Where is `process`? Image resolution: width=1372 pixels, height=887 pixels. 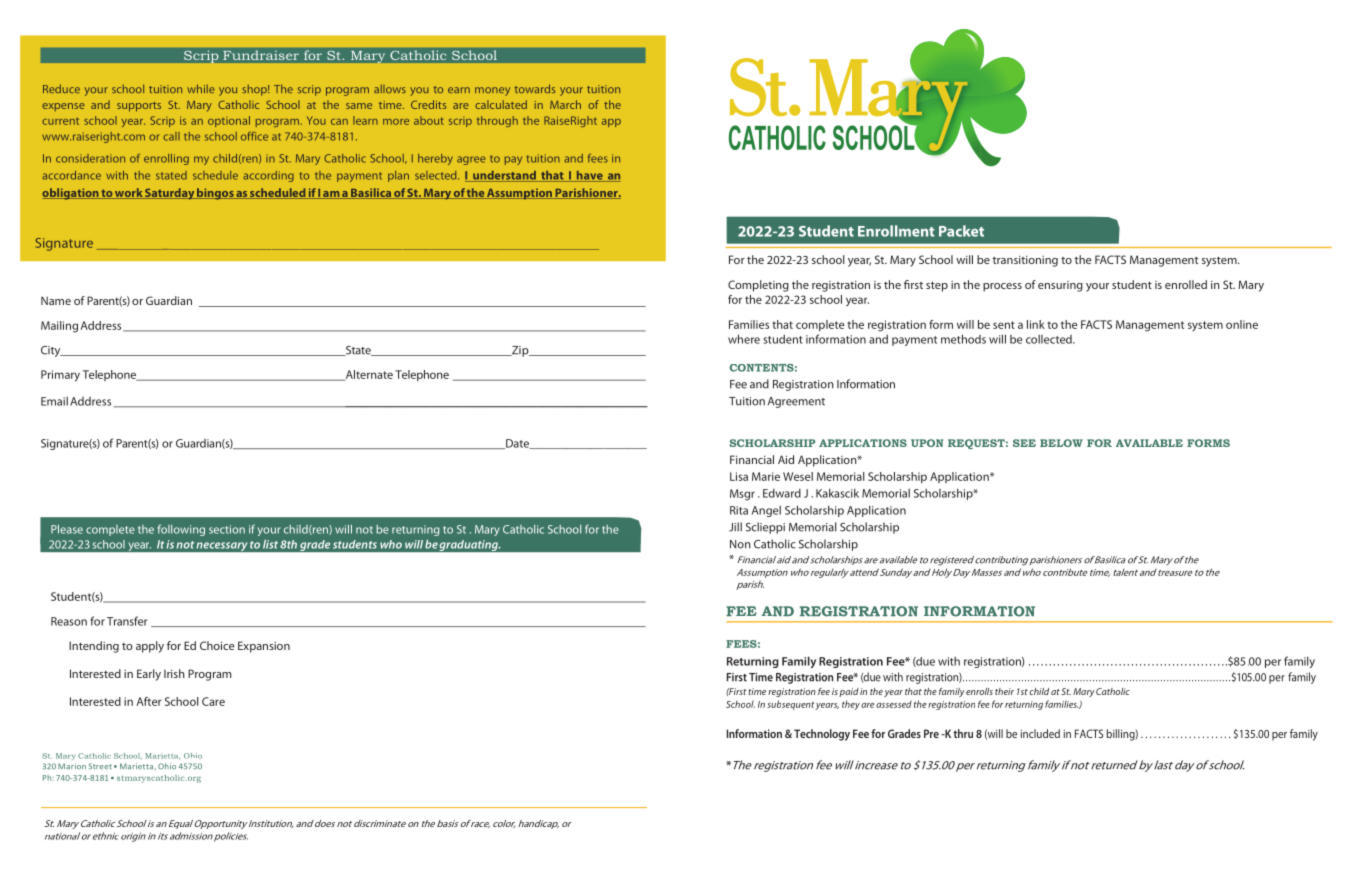 process is located at coordinates (1002, 287).
